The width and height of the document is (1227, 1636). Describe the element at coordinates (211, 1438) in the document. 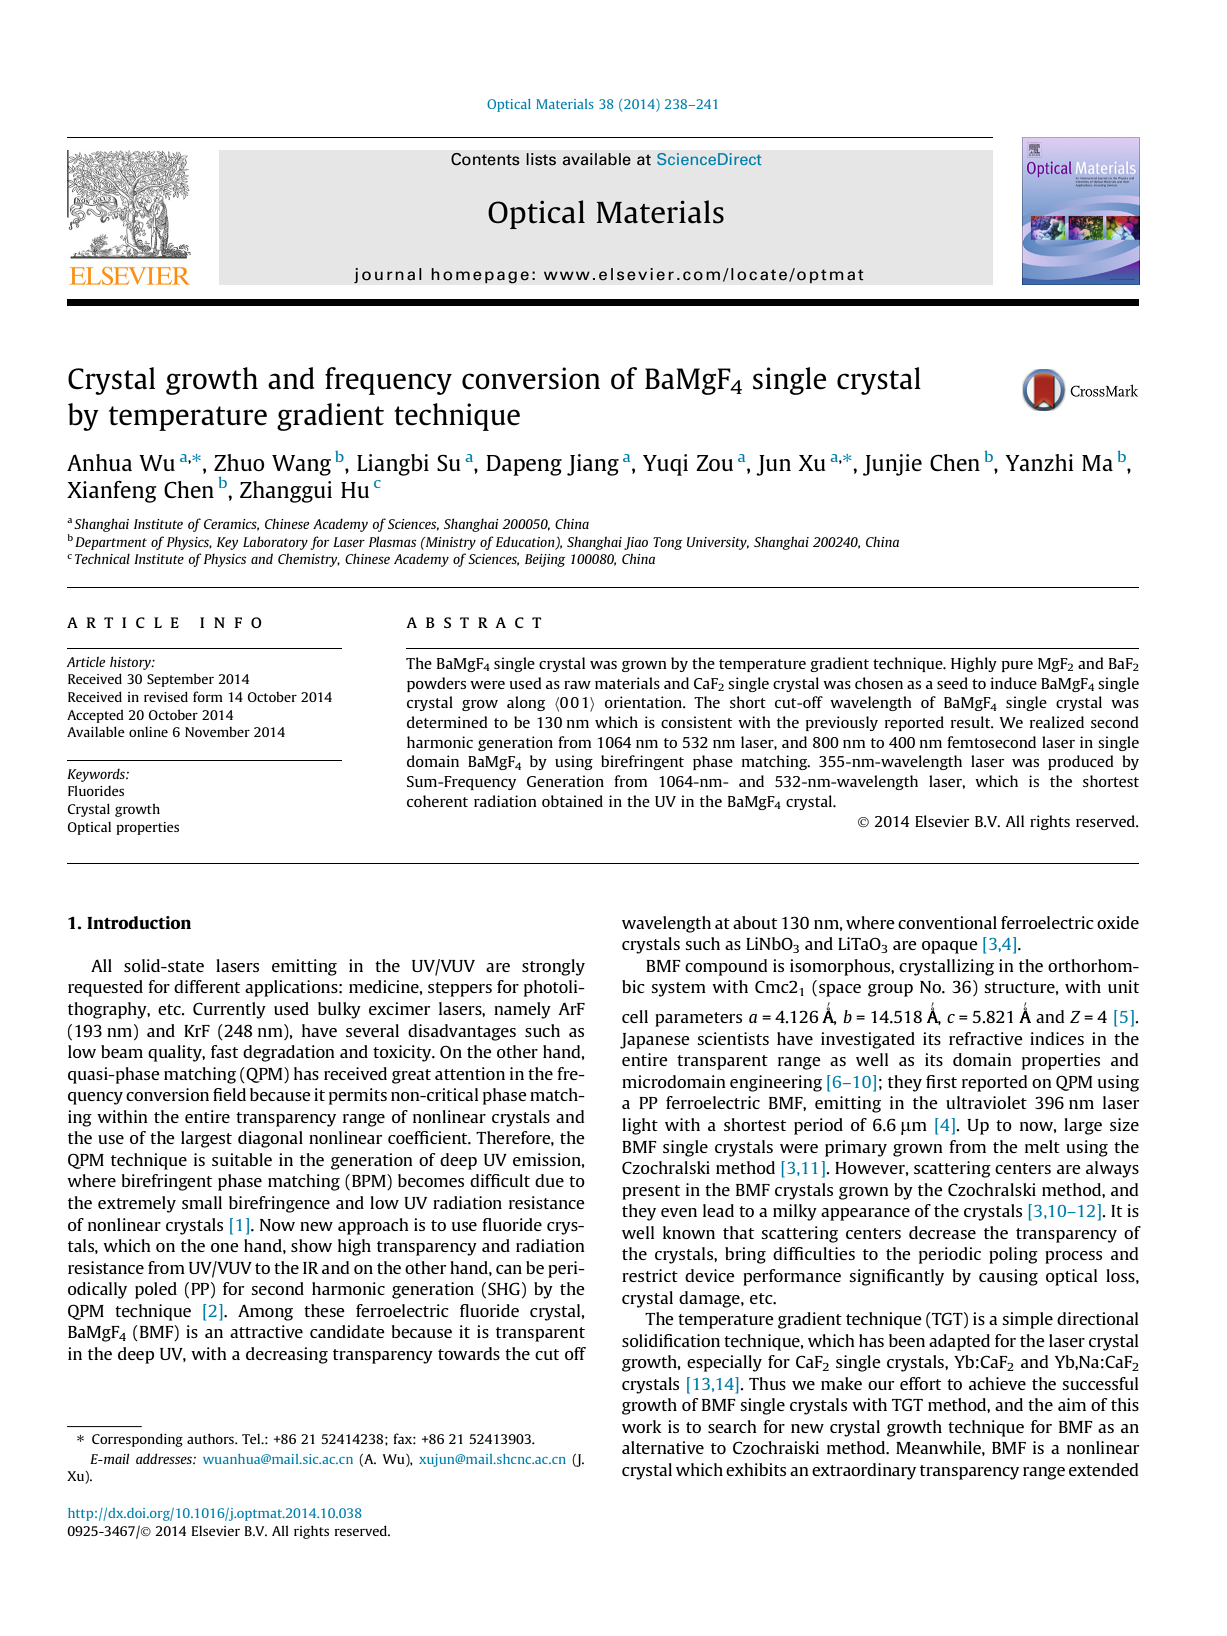

I see `authors` at that location.
